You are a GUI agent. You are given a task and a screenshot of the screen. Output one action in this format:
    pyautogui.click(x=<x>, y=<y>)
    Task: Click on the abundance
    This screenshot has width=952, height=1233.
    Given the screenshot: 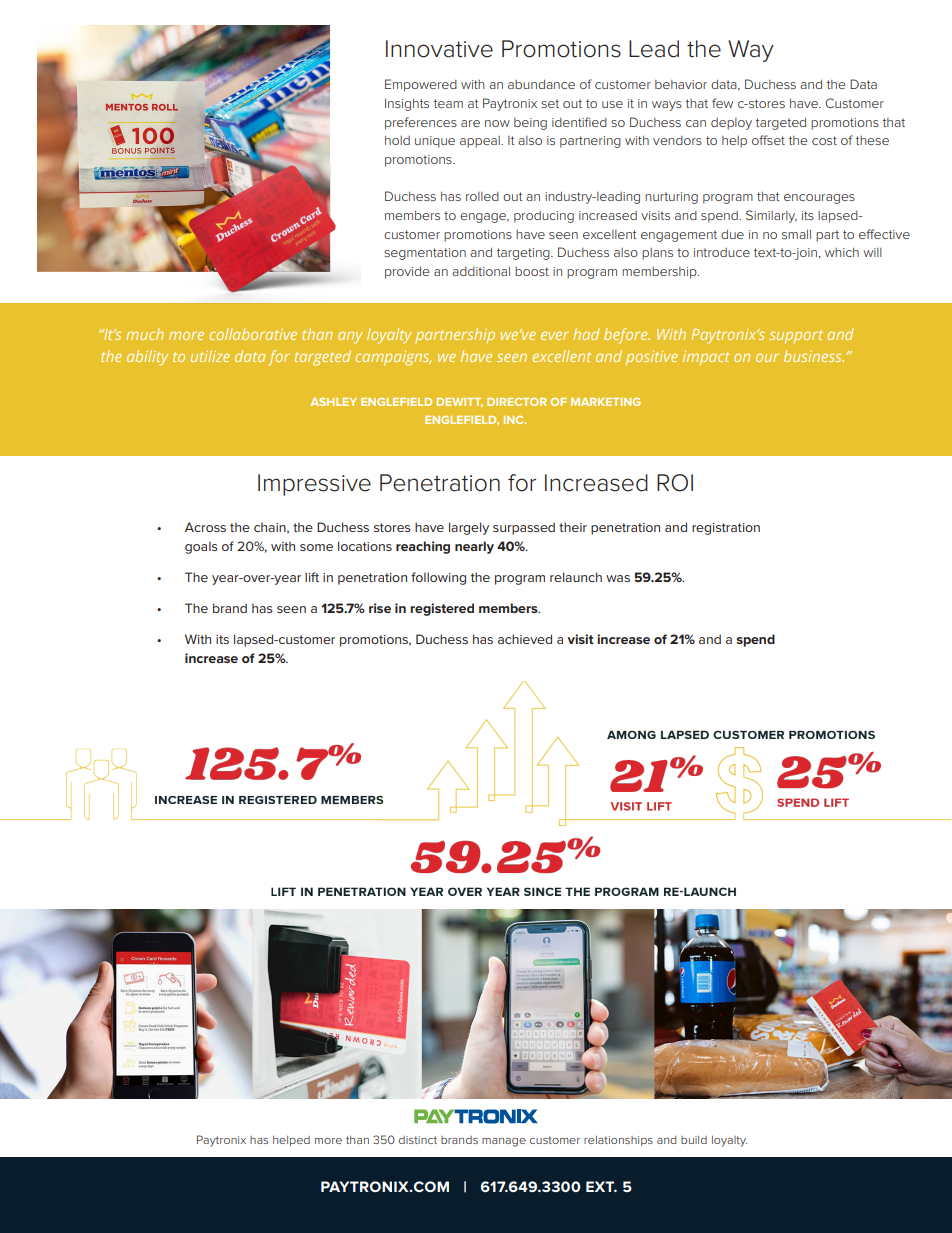 What is the action you would take?
    pyautogui.click(x=541, y=84)
